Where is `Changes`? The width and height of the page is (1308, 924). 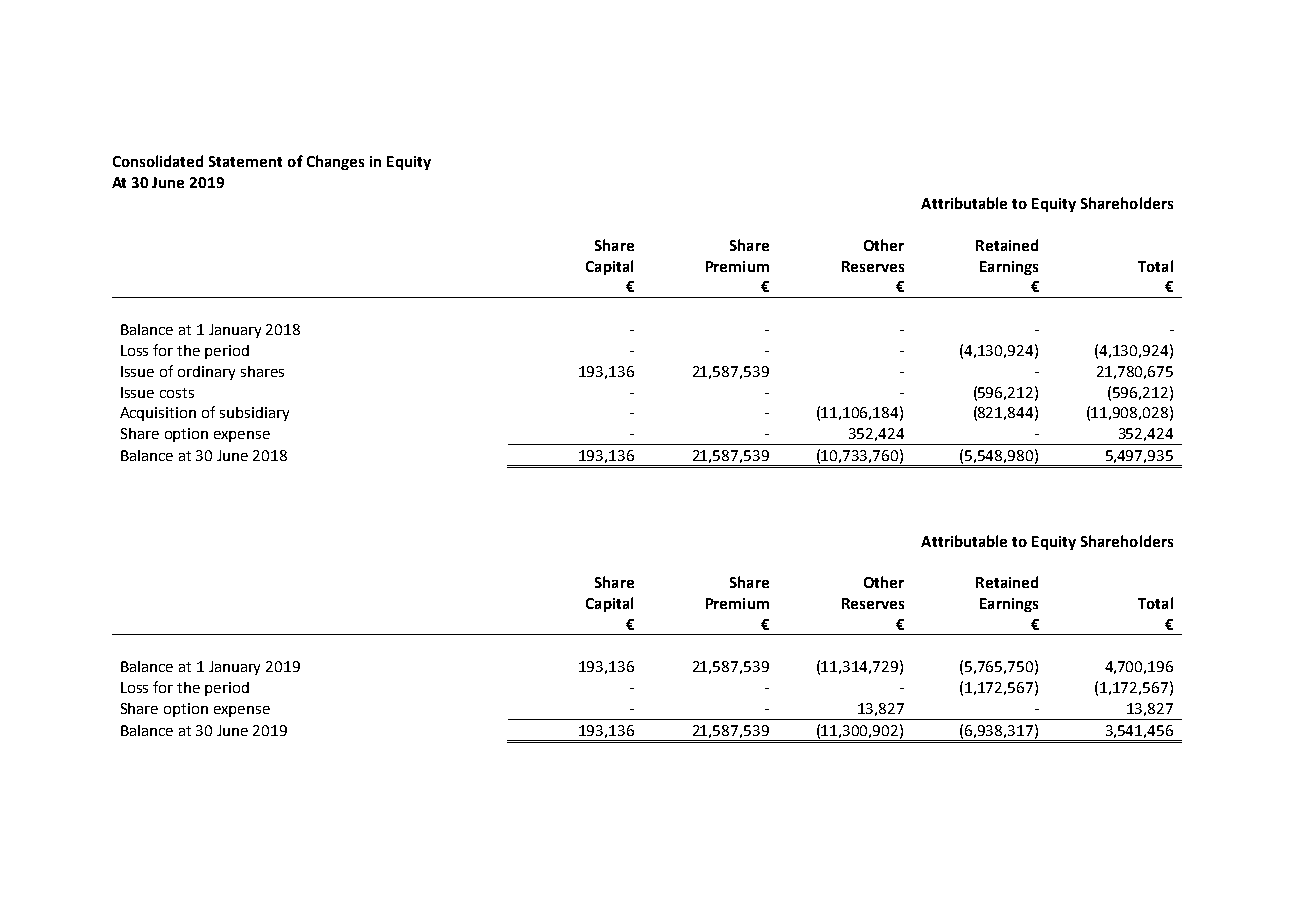 Changes is located at coordinates (335, 162).
